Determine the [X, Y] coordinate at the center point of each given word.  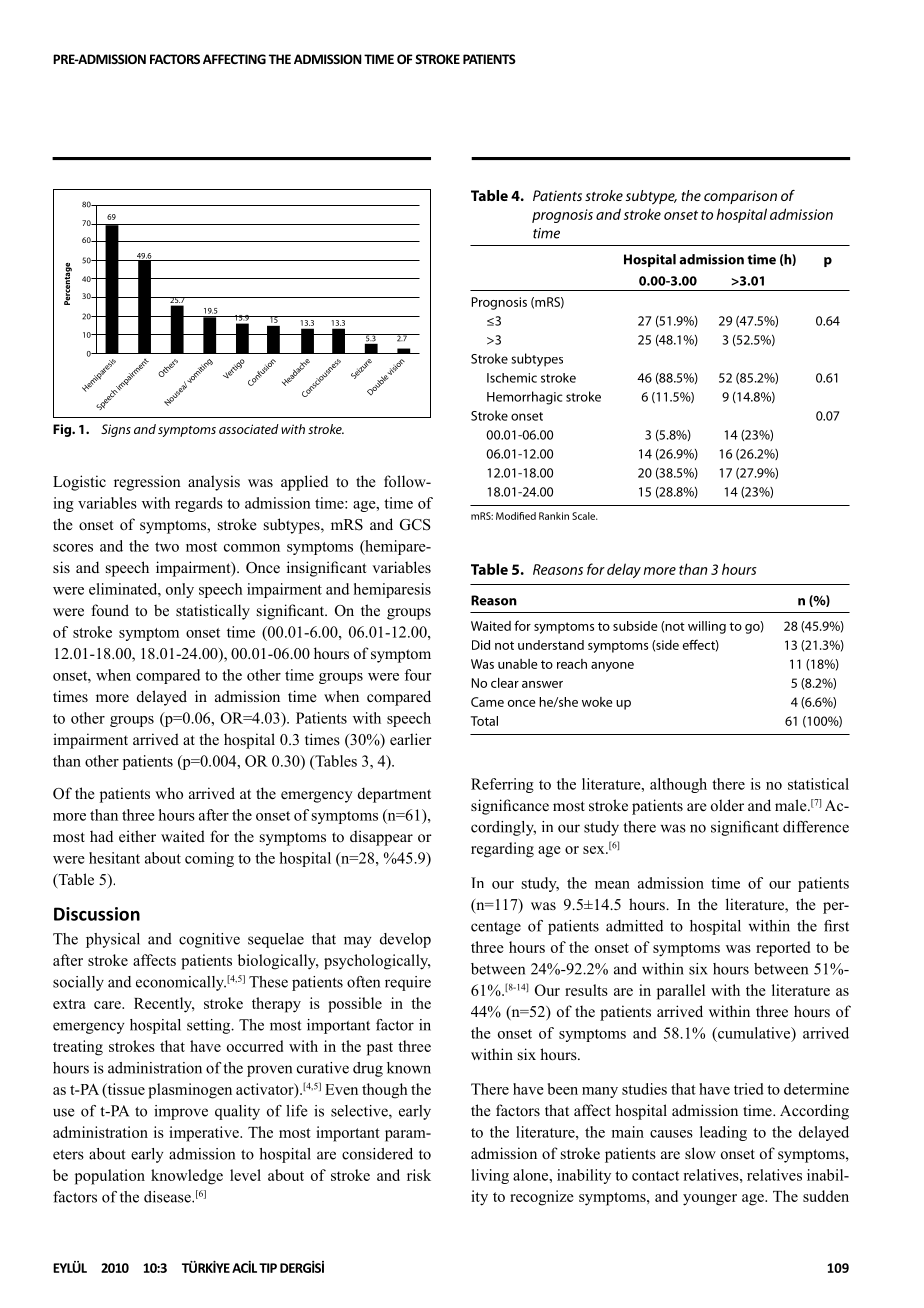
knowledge [187, 1177]
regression [147, 483]
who [169, 793]
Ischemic [512, 378]
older [727, 805]
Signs [116, 430]
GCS [415, 525]
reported [783, 949]
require [408, 983]
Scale [585, 516]
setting [210, 1026]
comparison [740, 197]
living [490, 1176]
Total [484, 721]
